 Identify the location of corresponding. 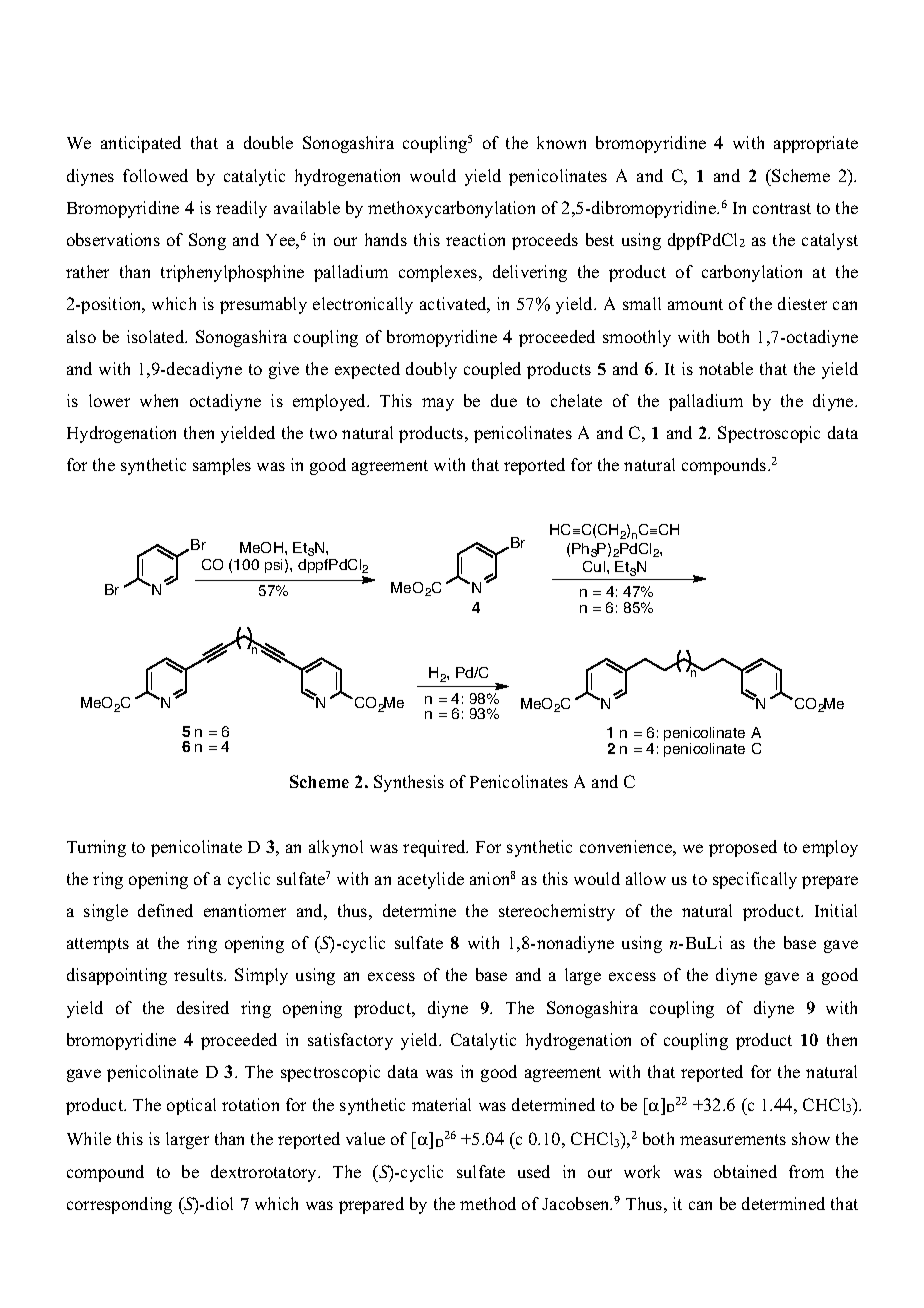
(119, 1205).
